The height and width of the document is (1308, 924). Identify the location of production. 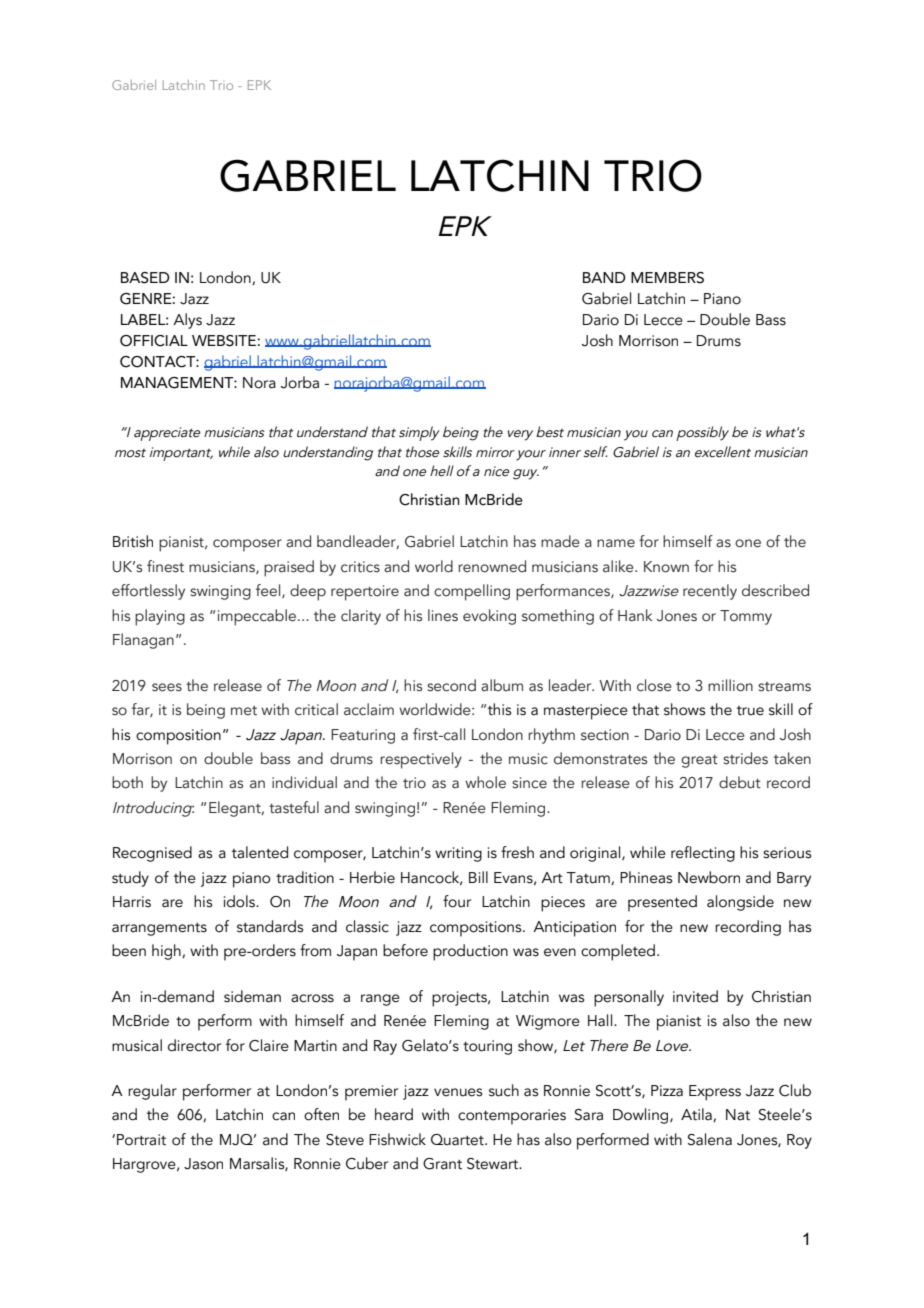
(470, 952).
